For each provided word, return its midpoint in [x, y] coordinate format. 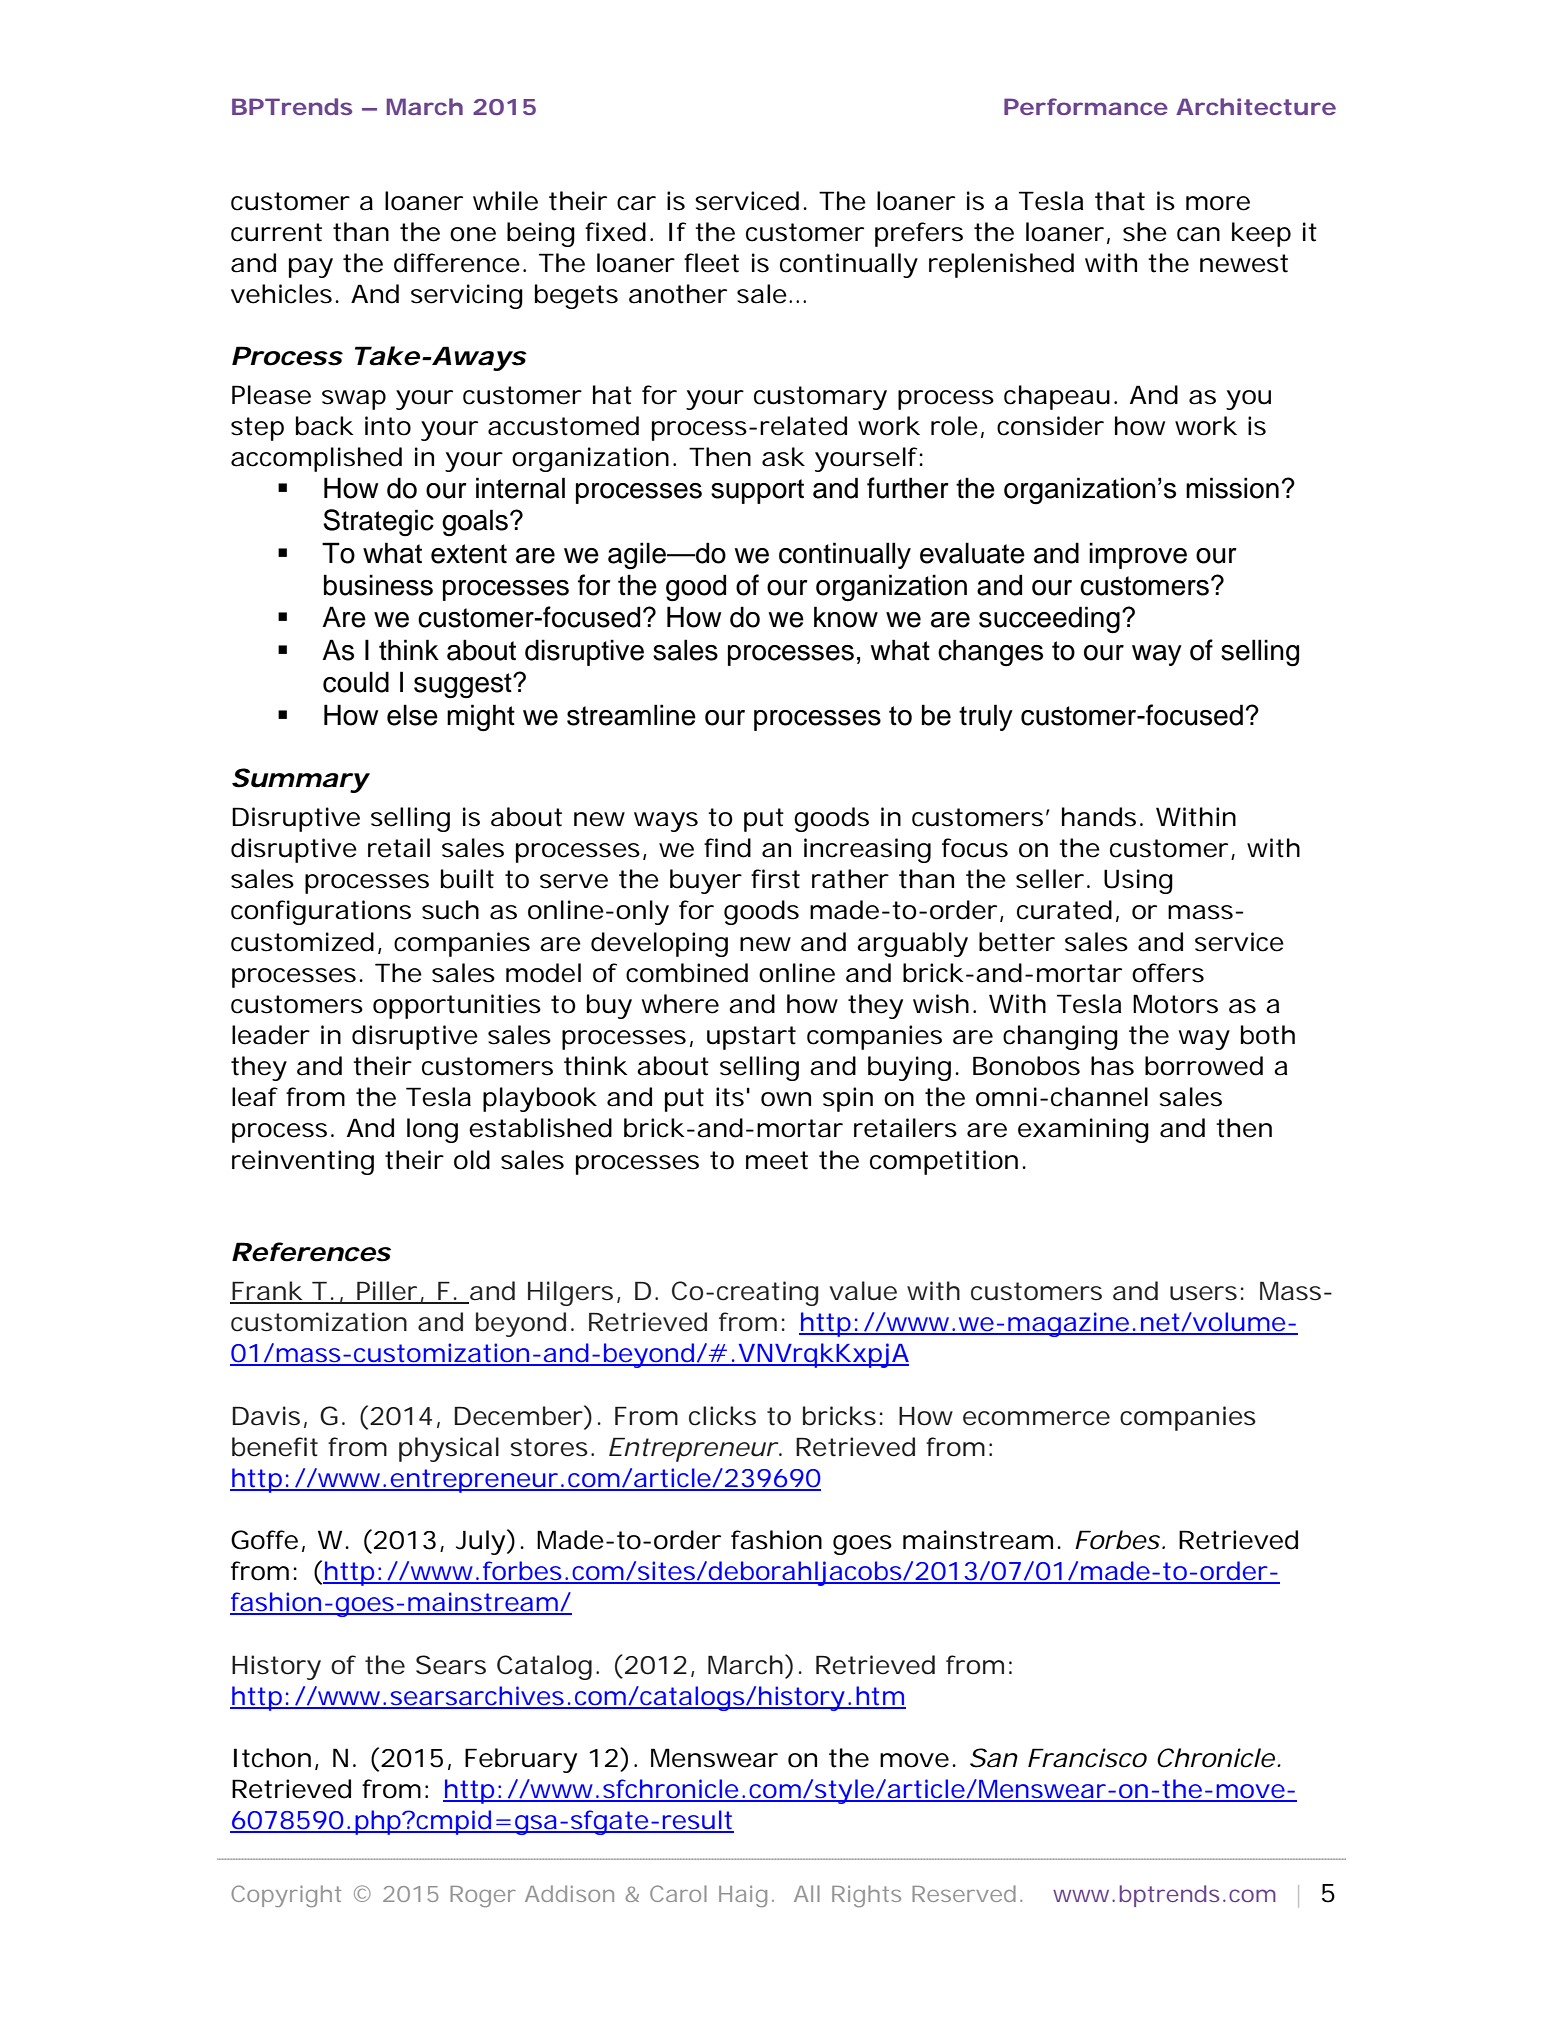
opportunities [457, 1006]
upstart [751, 1038]
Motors [1175, 1004]
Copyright [286, 1896]
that [1120, 201]
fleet [711, 263]
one [473, 234]
